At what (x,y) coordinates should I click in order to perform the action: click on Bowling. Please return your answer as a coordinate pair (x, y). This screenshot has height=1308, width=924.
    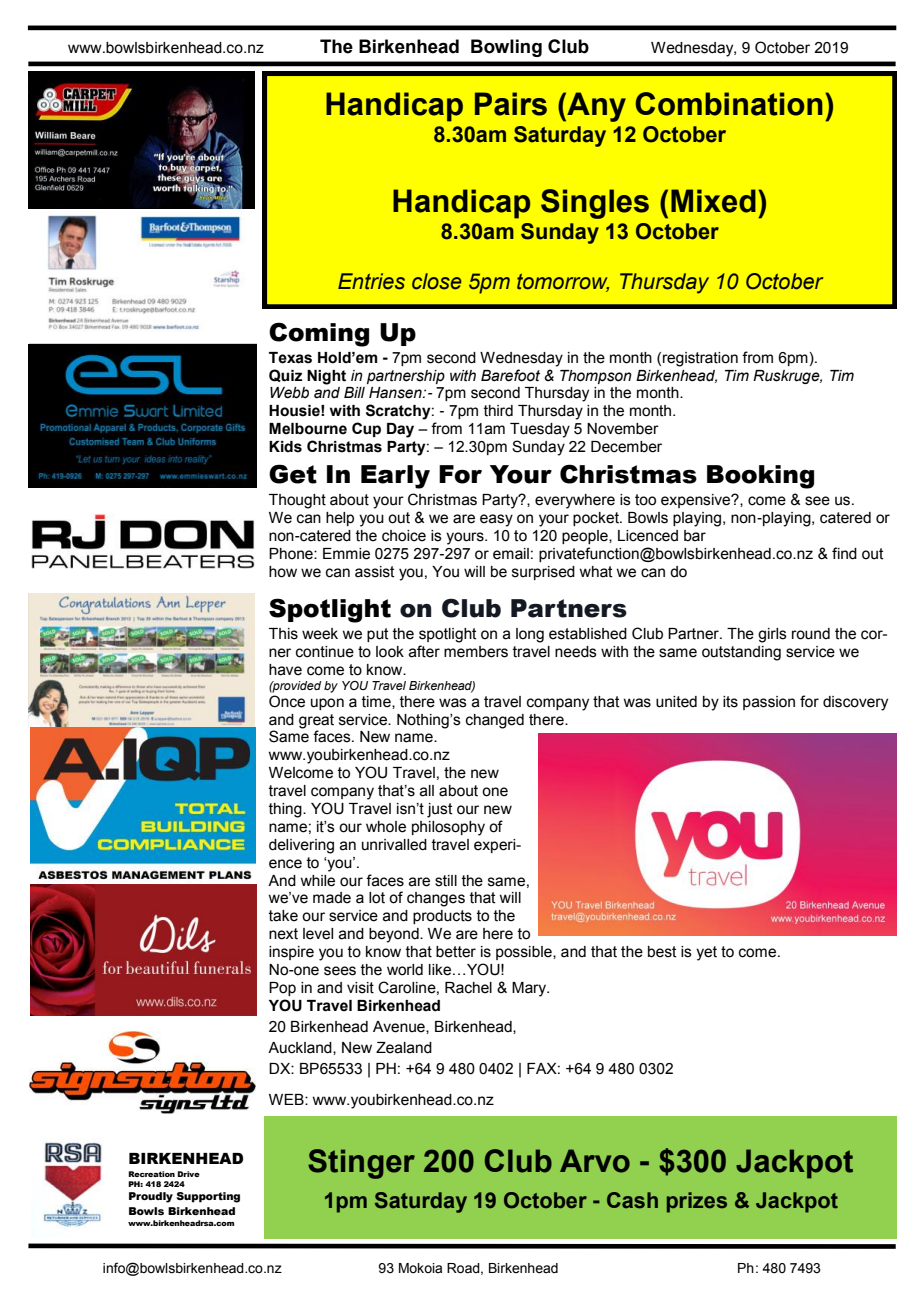
    Looking at the image, I should click on (506, 48).
